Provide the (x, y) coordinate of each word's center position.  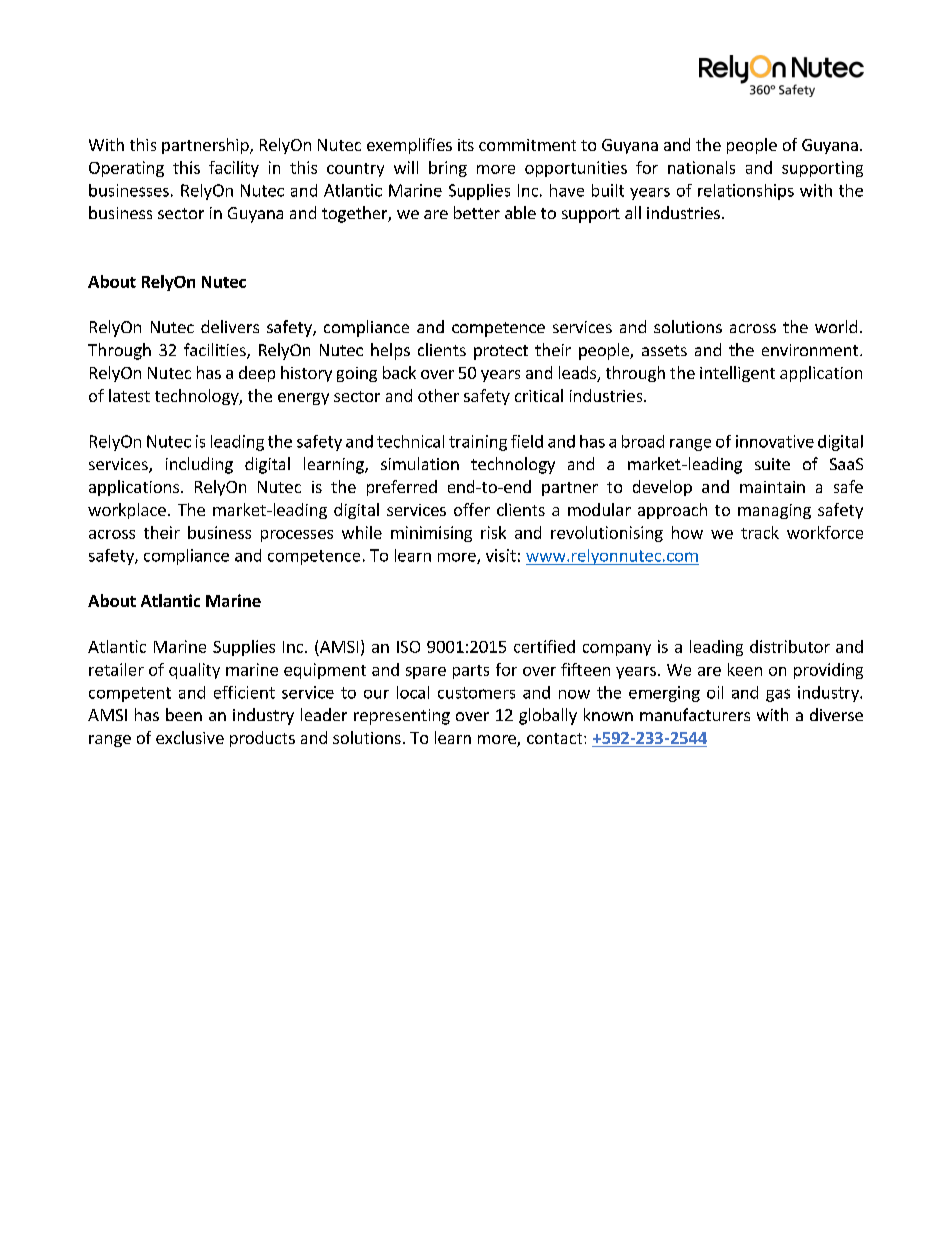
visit (501, 555)
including (199, 465)
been (184, 714)
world (836, 326)
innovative (775, 441)
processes (297, 536)
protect (501, 352)
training (478, 443)
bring (448, 169)
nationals (701, 167)
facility (234, 169)
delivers (230, 326)
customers (476, 693)
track (760, 532)
